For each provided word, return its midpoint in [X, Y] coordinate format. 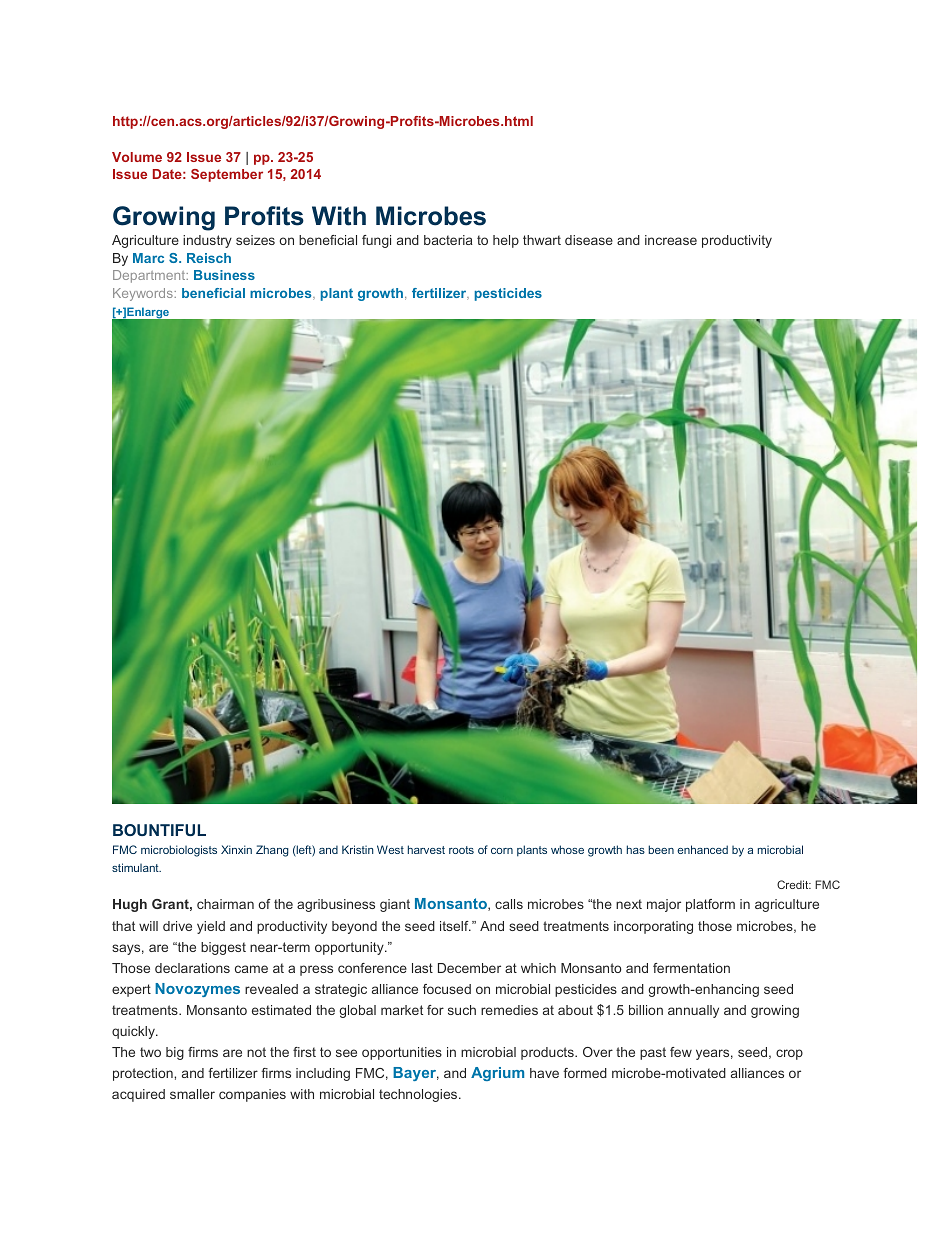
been [661, 849]
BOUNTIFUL [159, 830]
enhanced [702, 849]
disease [589, 240]
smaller [192, 1094]
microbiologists [179, 851]
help [506, 241]
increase [671, 240]
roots [461, 850]
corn [502, 851]
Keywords [144, 294]
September [227, 175]
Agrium [497, 1074]
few [681, 1052]
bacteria [448, 240]
